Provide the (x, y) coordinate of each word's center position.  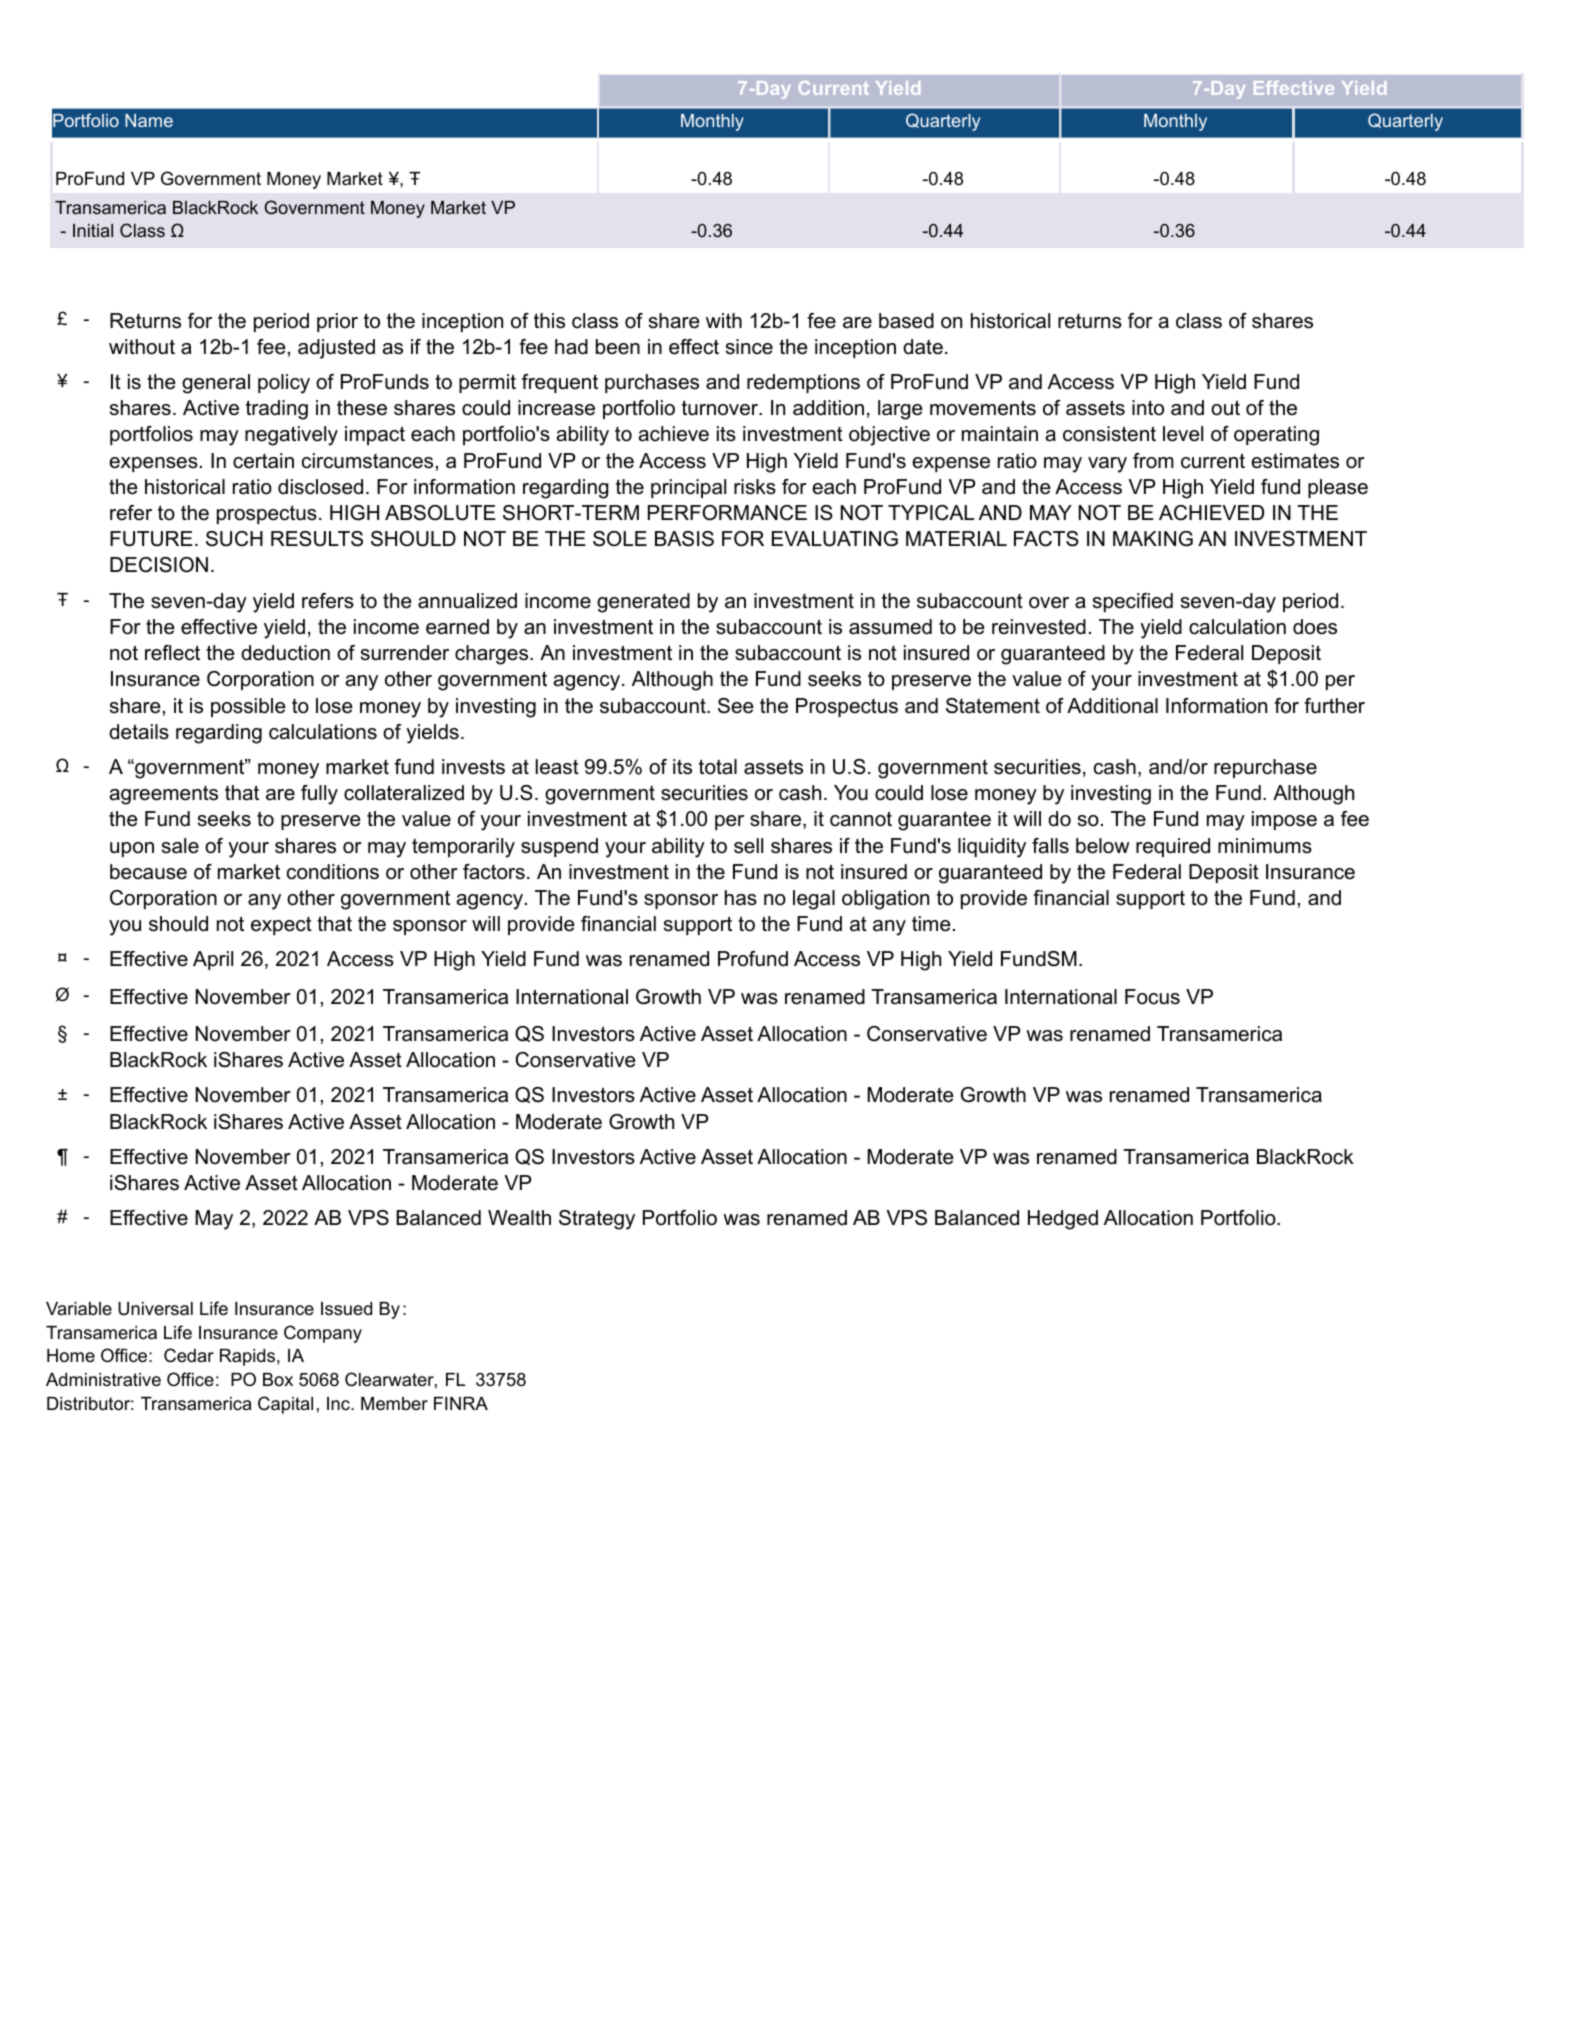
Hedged (1063, 1220)
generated (643, 603)
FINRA (461, 1403)
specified (1133, 602)
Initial (93, 230)
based (906, 321)
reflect (172, 653)
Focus (1152, 997)
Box (278, 1379)
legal (814, 900)
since (749, 347)
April (213, 960)
